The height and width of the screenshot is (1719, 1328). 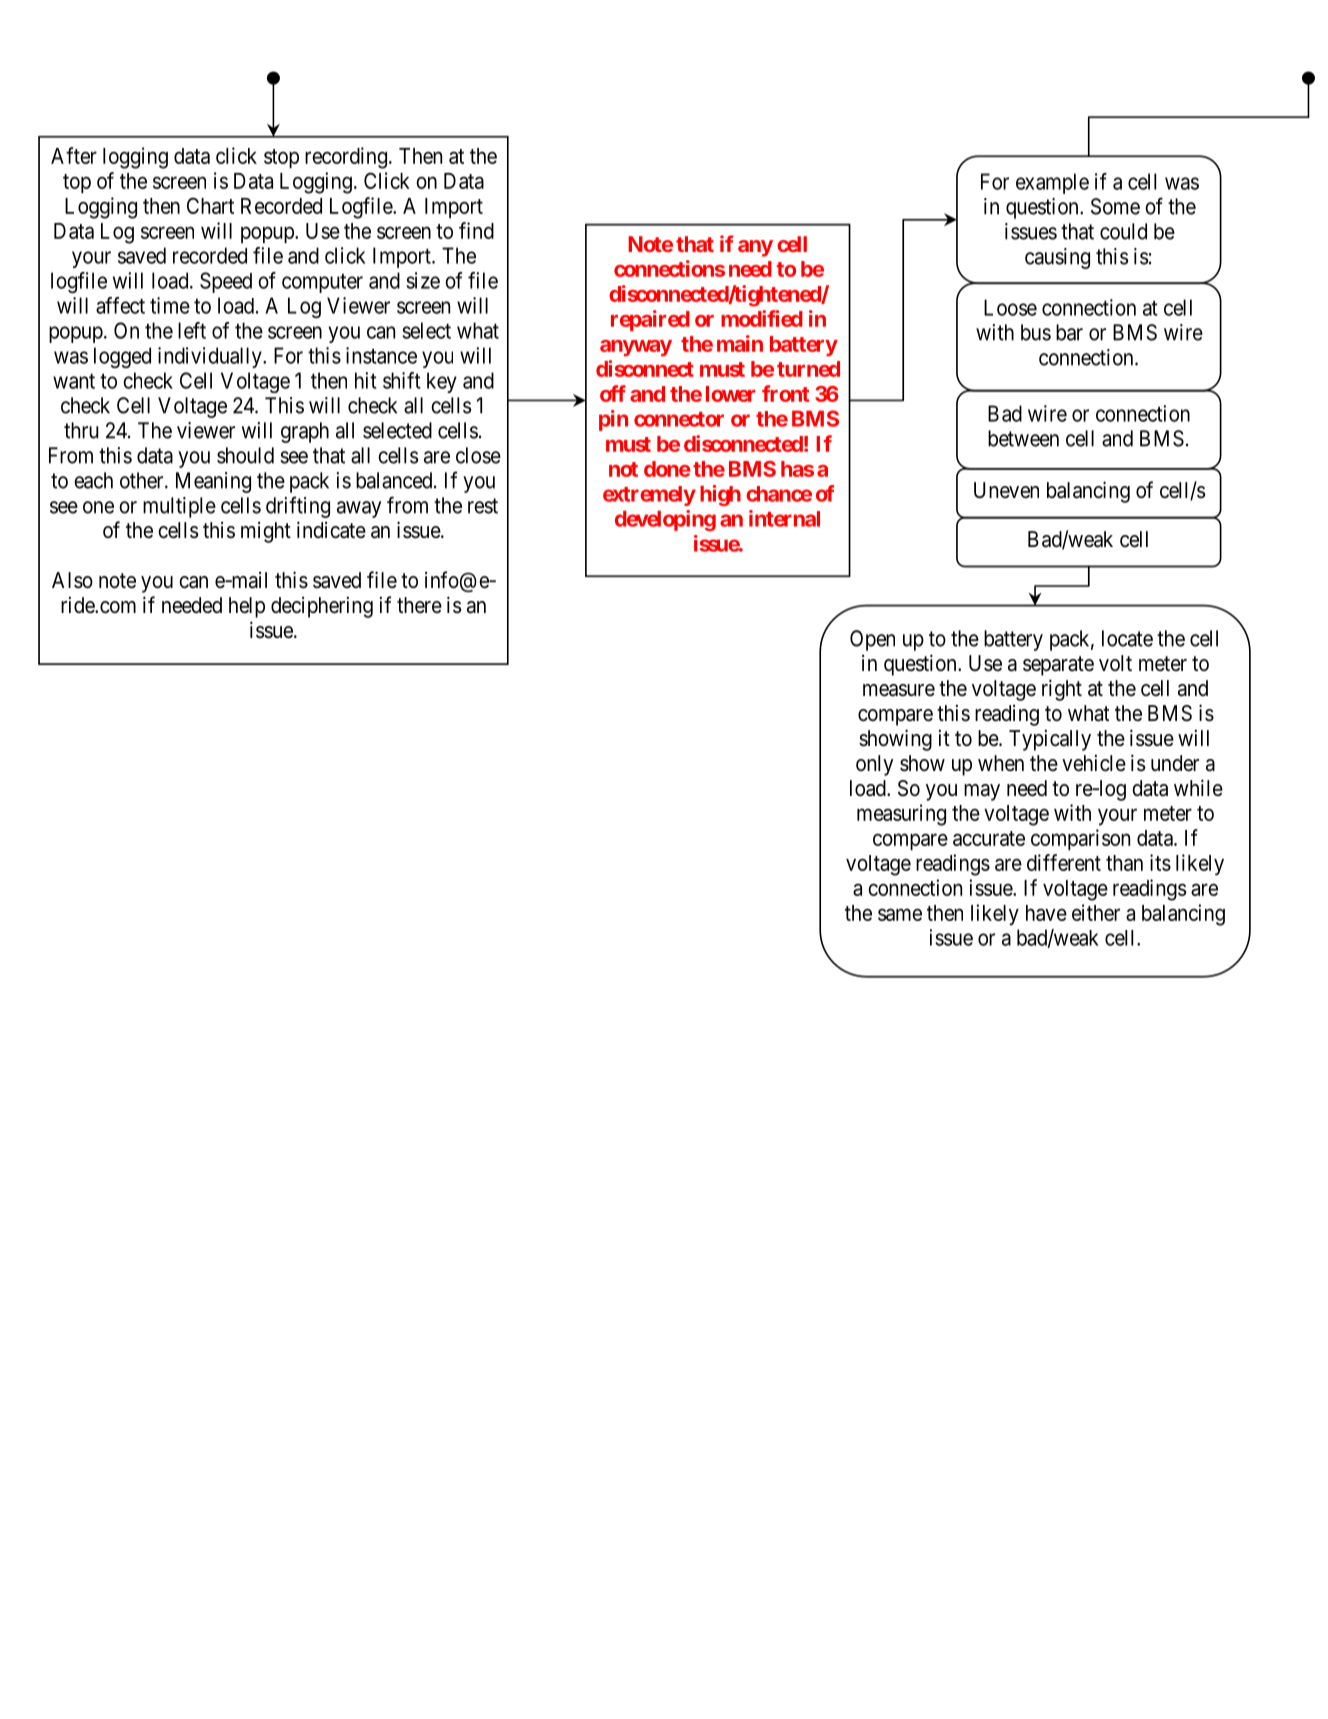 I want to click on Chart, so click(x=210, y=205).
